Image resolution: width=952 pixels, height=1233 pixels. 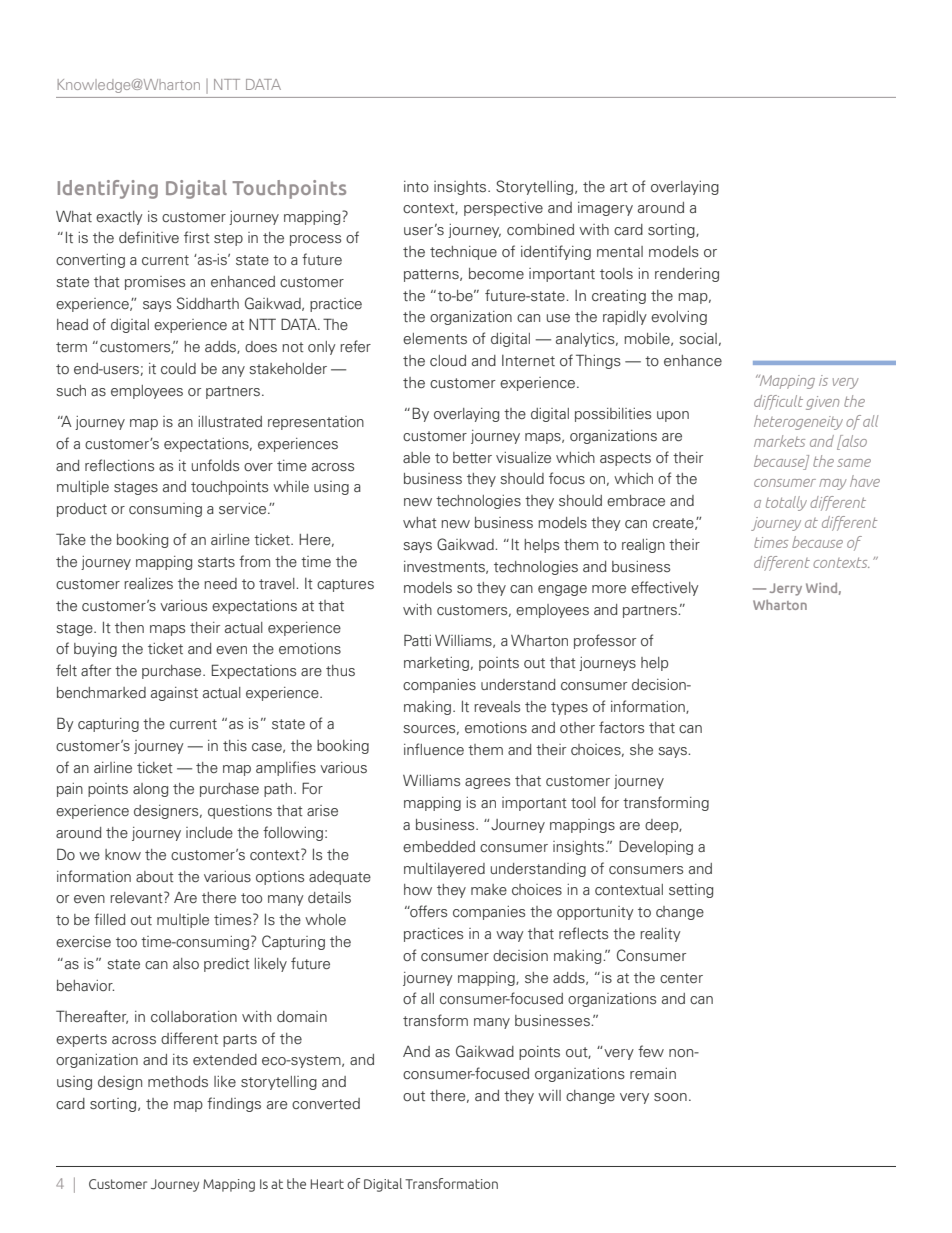 What do you see at coordinates (687, 275) in the screenshot?
I see `rendering` at bounding box center [687, 275].
